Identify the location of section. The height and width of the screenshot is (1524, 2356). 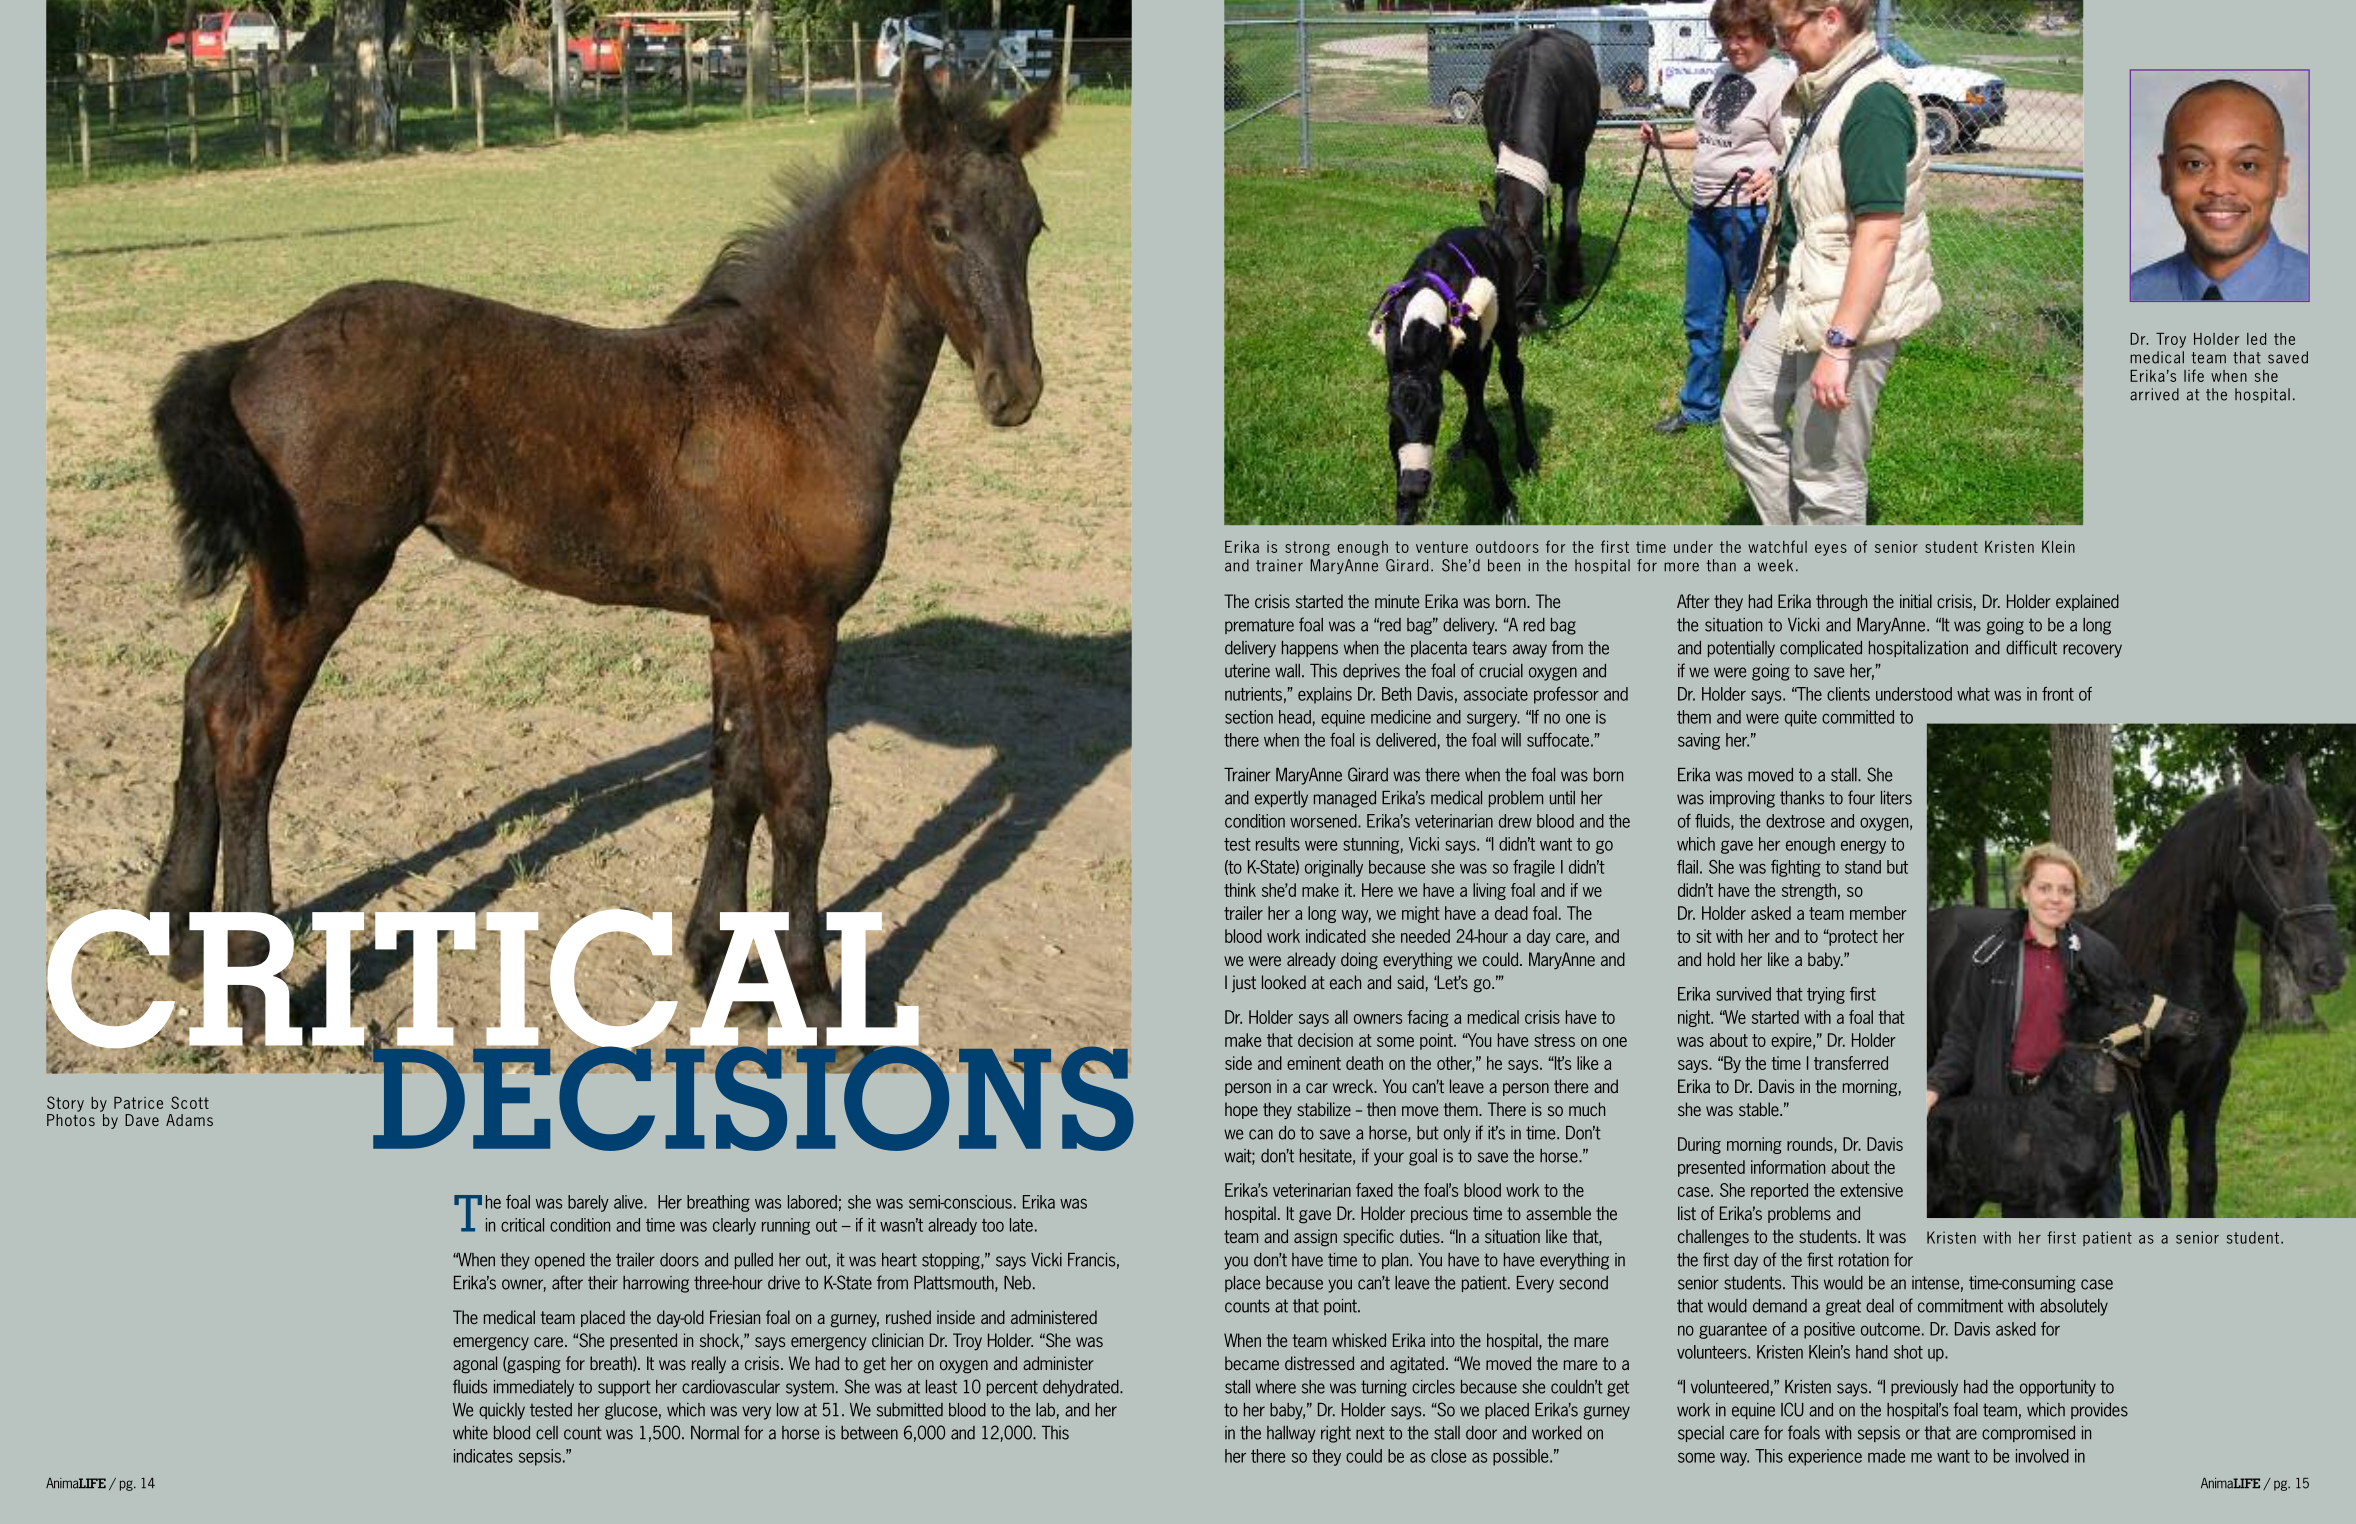
(1249, 717).
